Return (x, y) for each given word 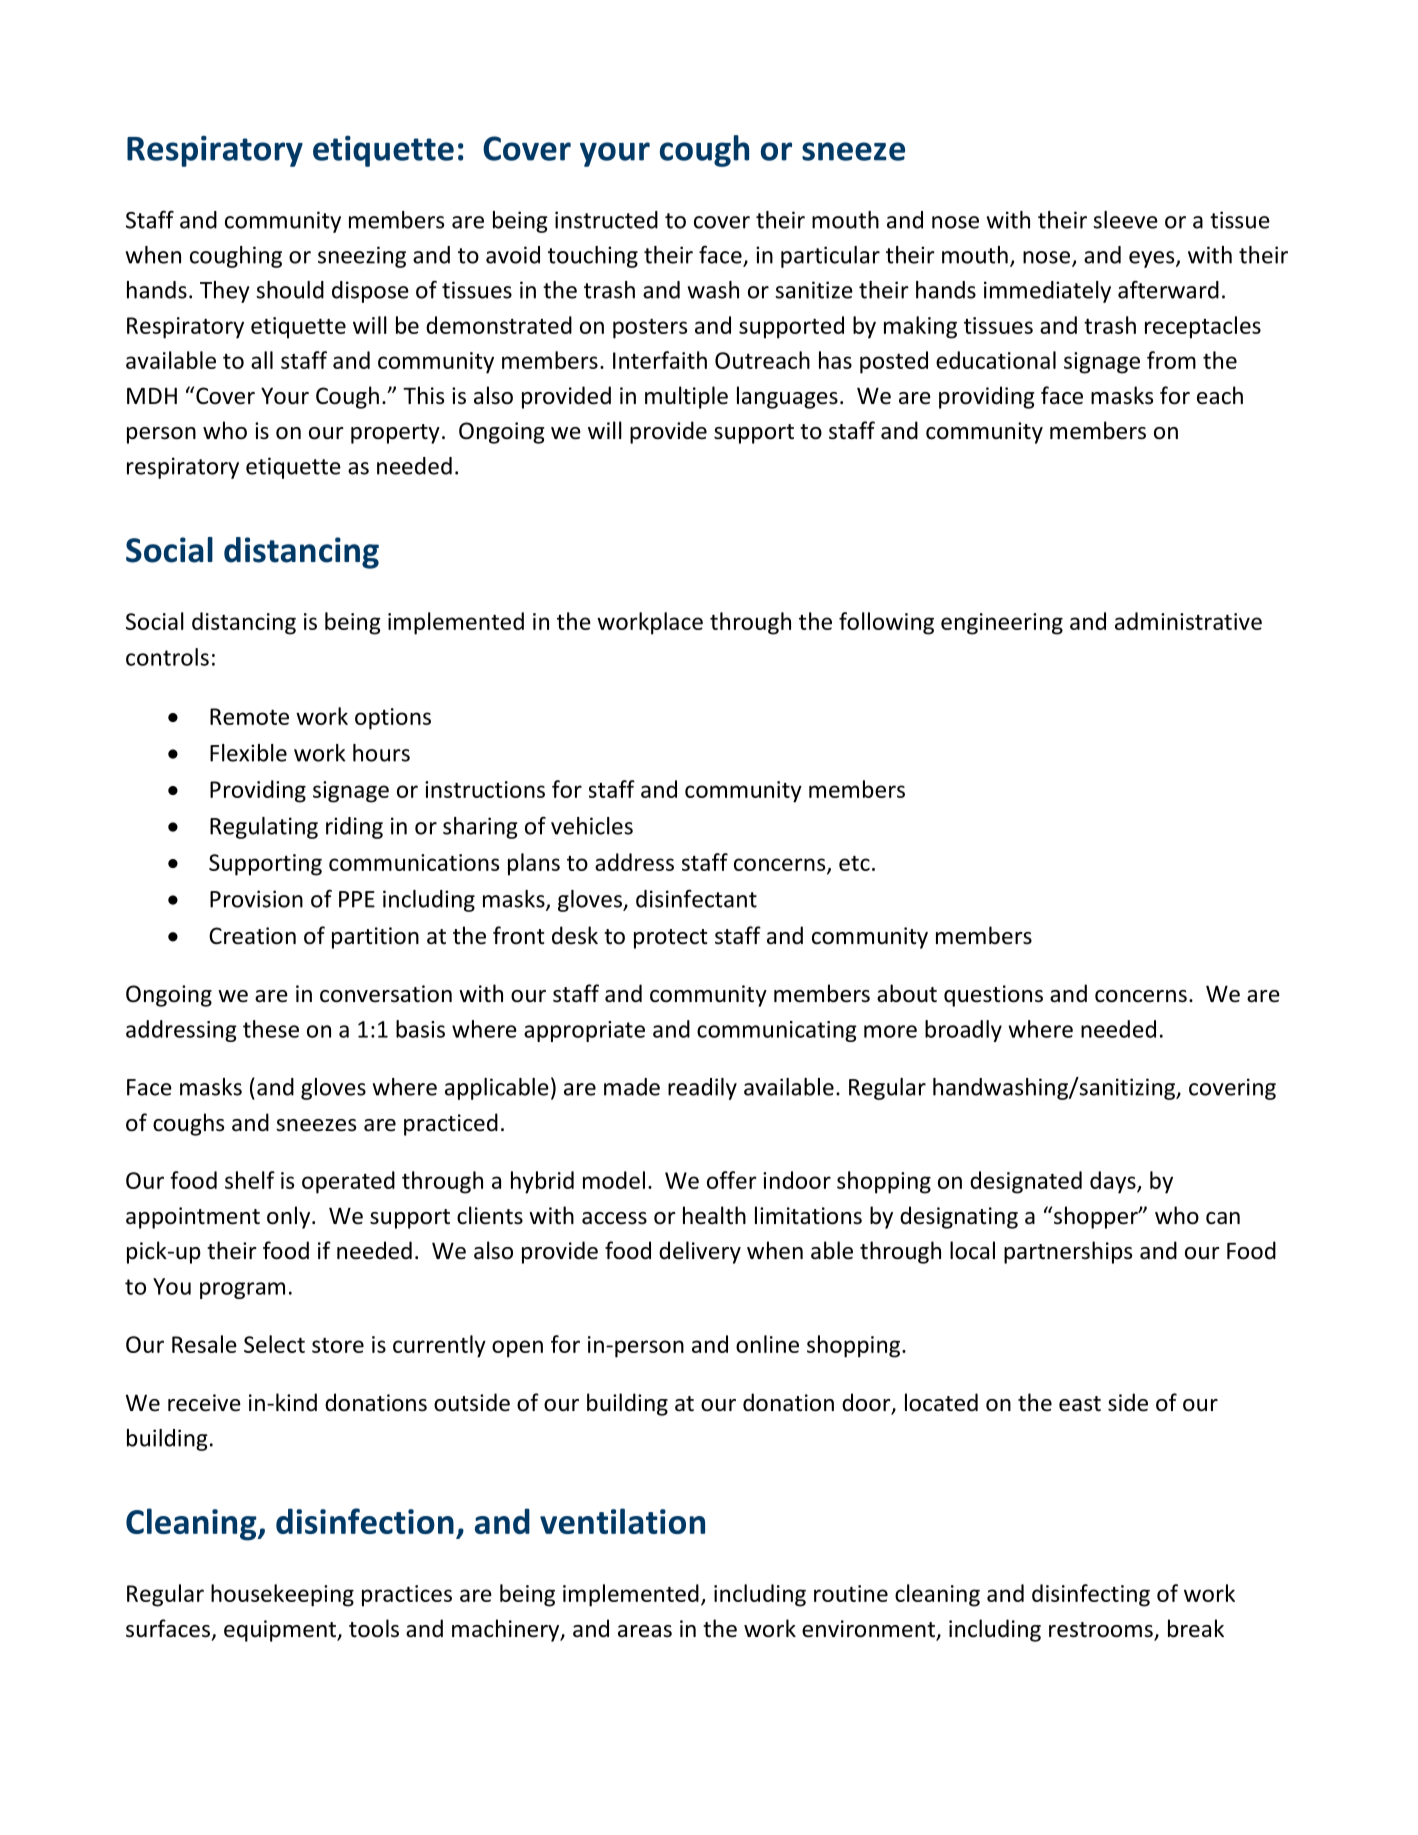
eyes (1153, 259)
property (395, 434)
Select (274, 1344)
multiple (686, 397)
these (271, 1029)
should (290, 290)
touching (593, 257)
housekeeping (282, 1595)
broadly (963, 1031)
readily (702, 1089)
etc (854, 863)
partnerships (1068, 1252)
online (767, 1344)
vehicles (592, 826)
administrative (1188, 621)
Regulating (264, 828)
